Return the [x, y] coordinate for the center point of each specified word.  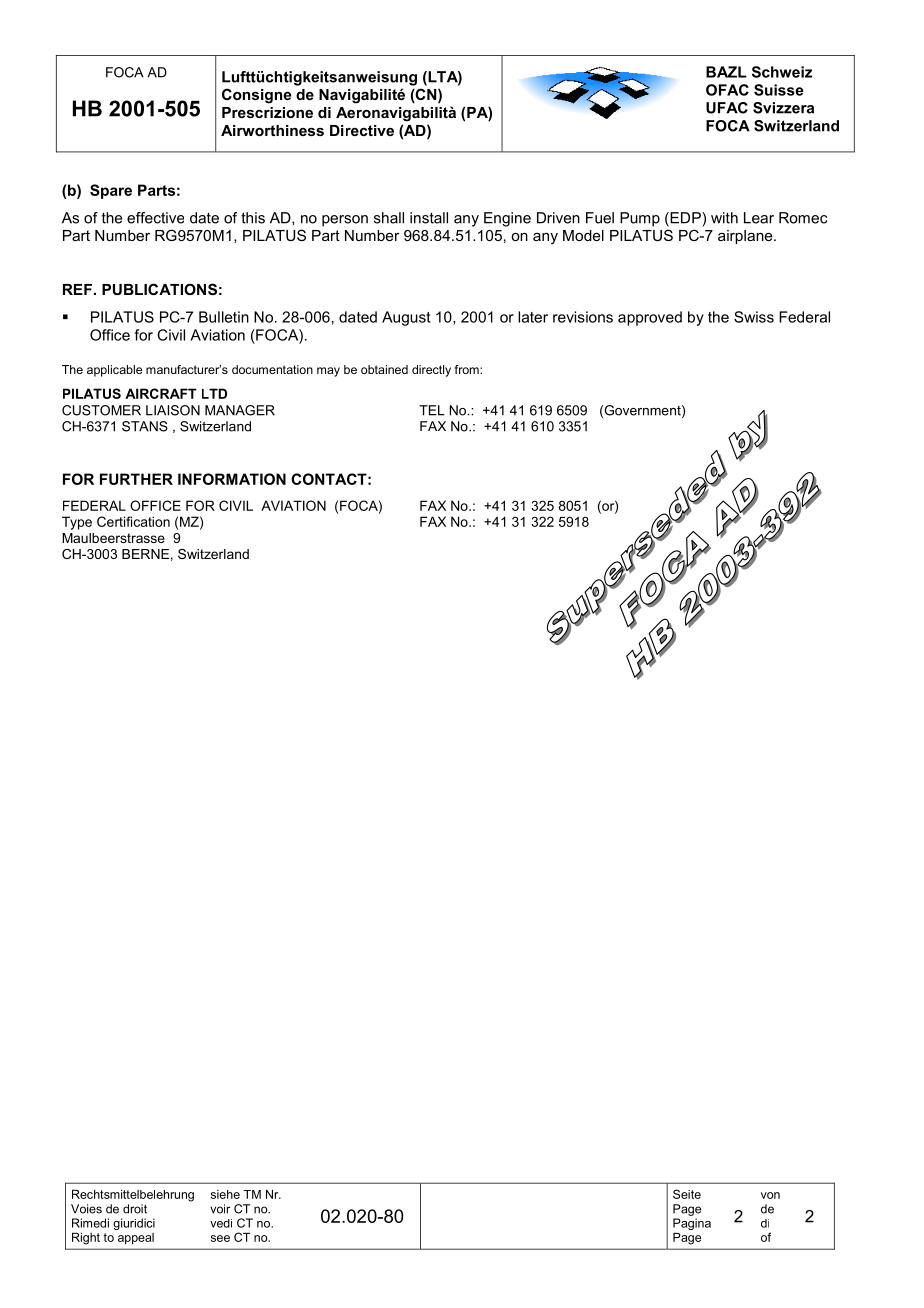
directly [431, 371]
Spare [111, 191]
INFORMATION [232, 479]
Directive [362, 130]
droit [135, 1209]
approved [650, 318]
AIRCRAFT [161, 393]
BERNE [145, 554]
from [468, 369]
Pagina [692, 1224]
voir [220, 1209]
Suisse [779, 90]
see [220, 1238]
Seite [687, 1194]
